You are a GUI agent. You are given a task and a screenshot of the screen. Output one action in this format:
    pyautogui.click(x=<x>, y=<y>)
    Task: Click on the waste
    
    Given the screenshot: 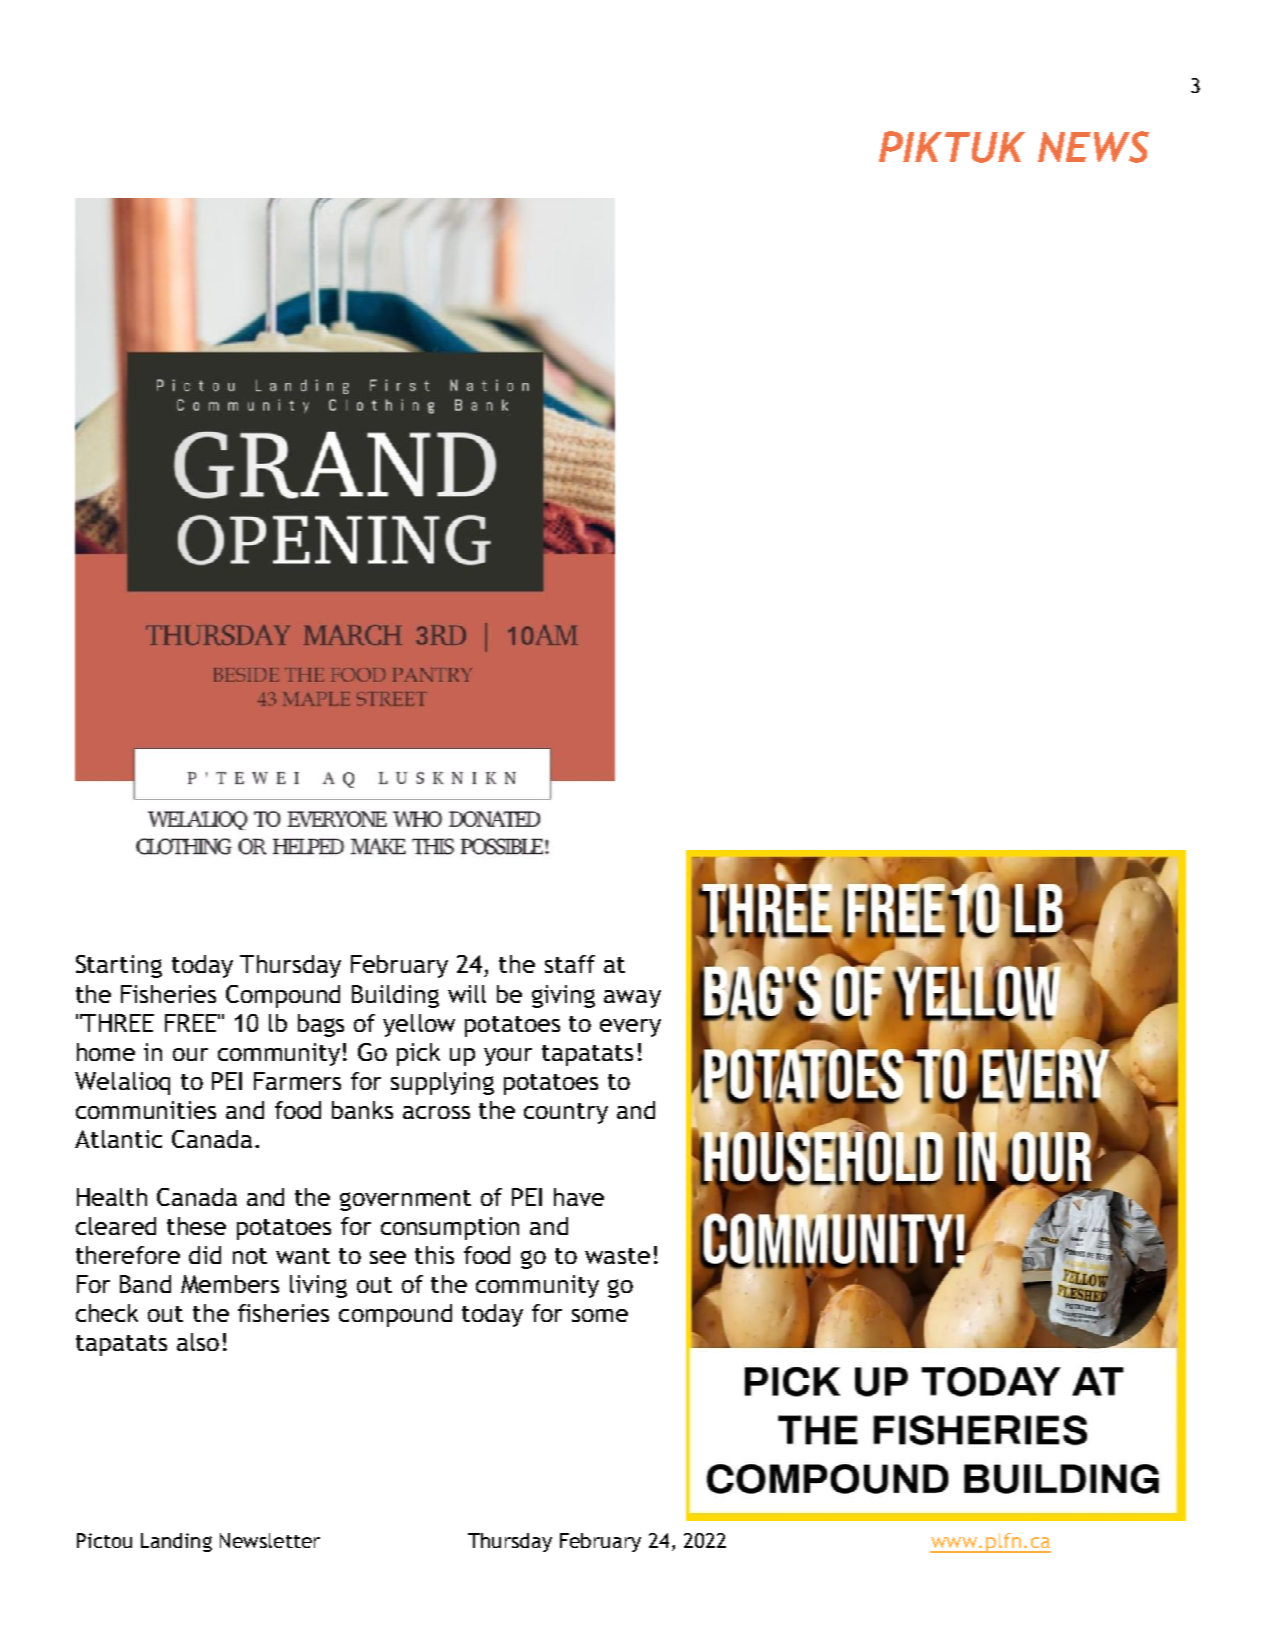 What is the action you would take?
    pyautogui.click(x=617, y=1256)
